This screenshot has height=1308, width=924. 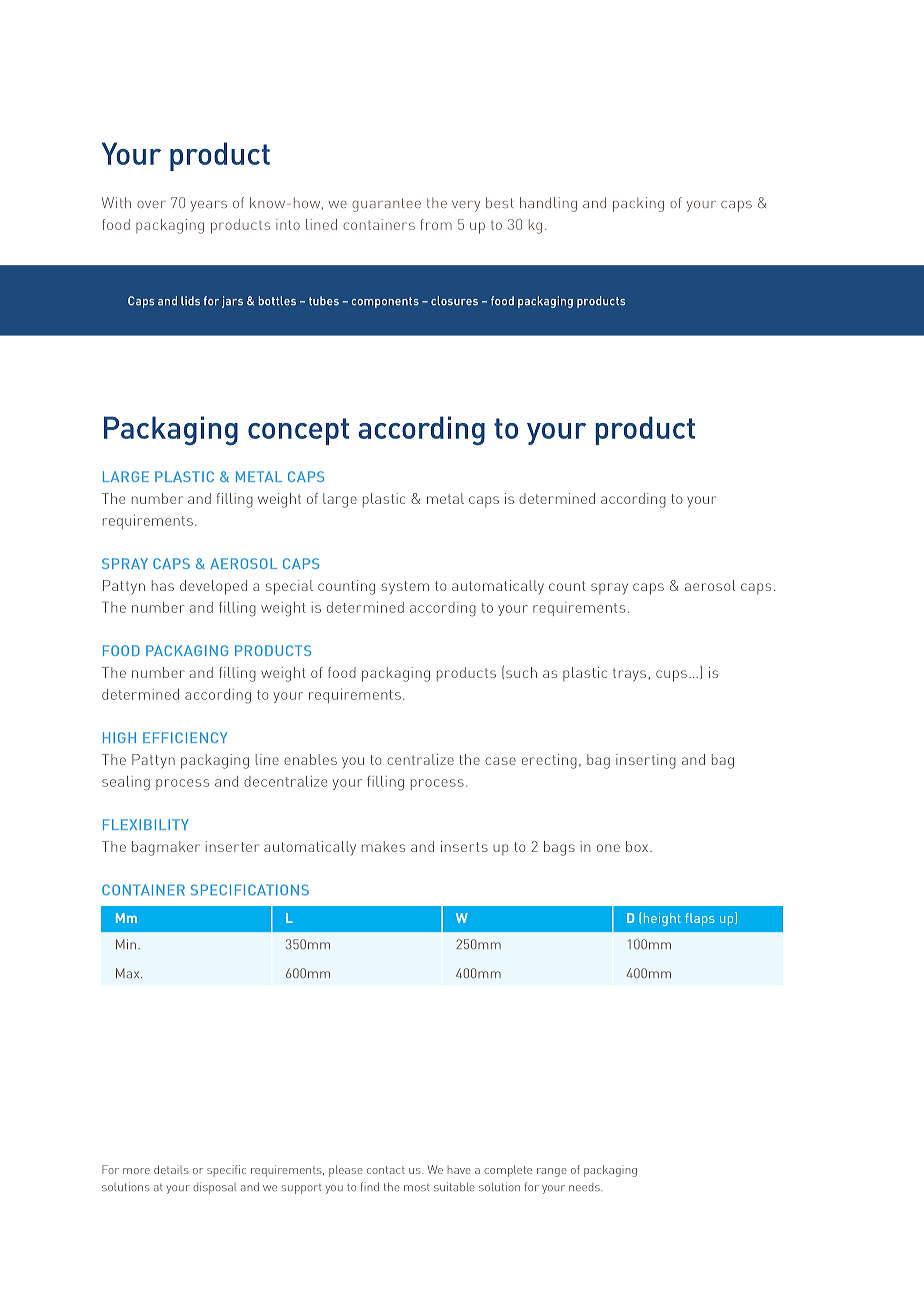 What do you see at coordinates (637, 846) in the screenshot?
I see `box` at bounding box center [637, 846].
